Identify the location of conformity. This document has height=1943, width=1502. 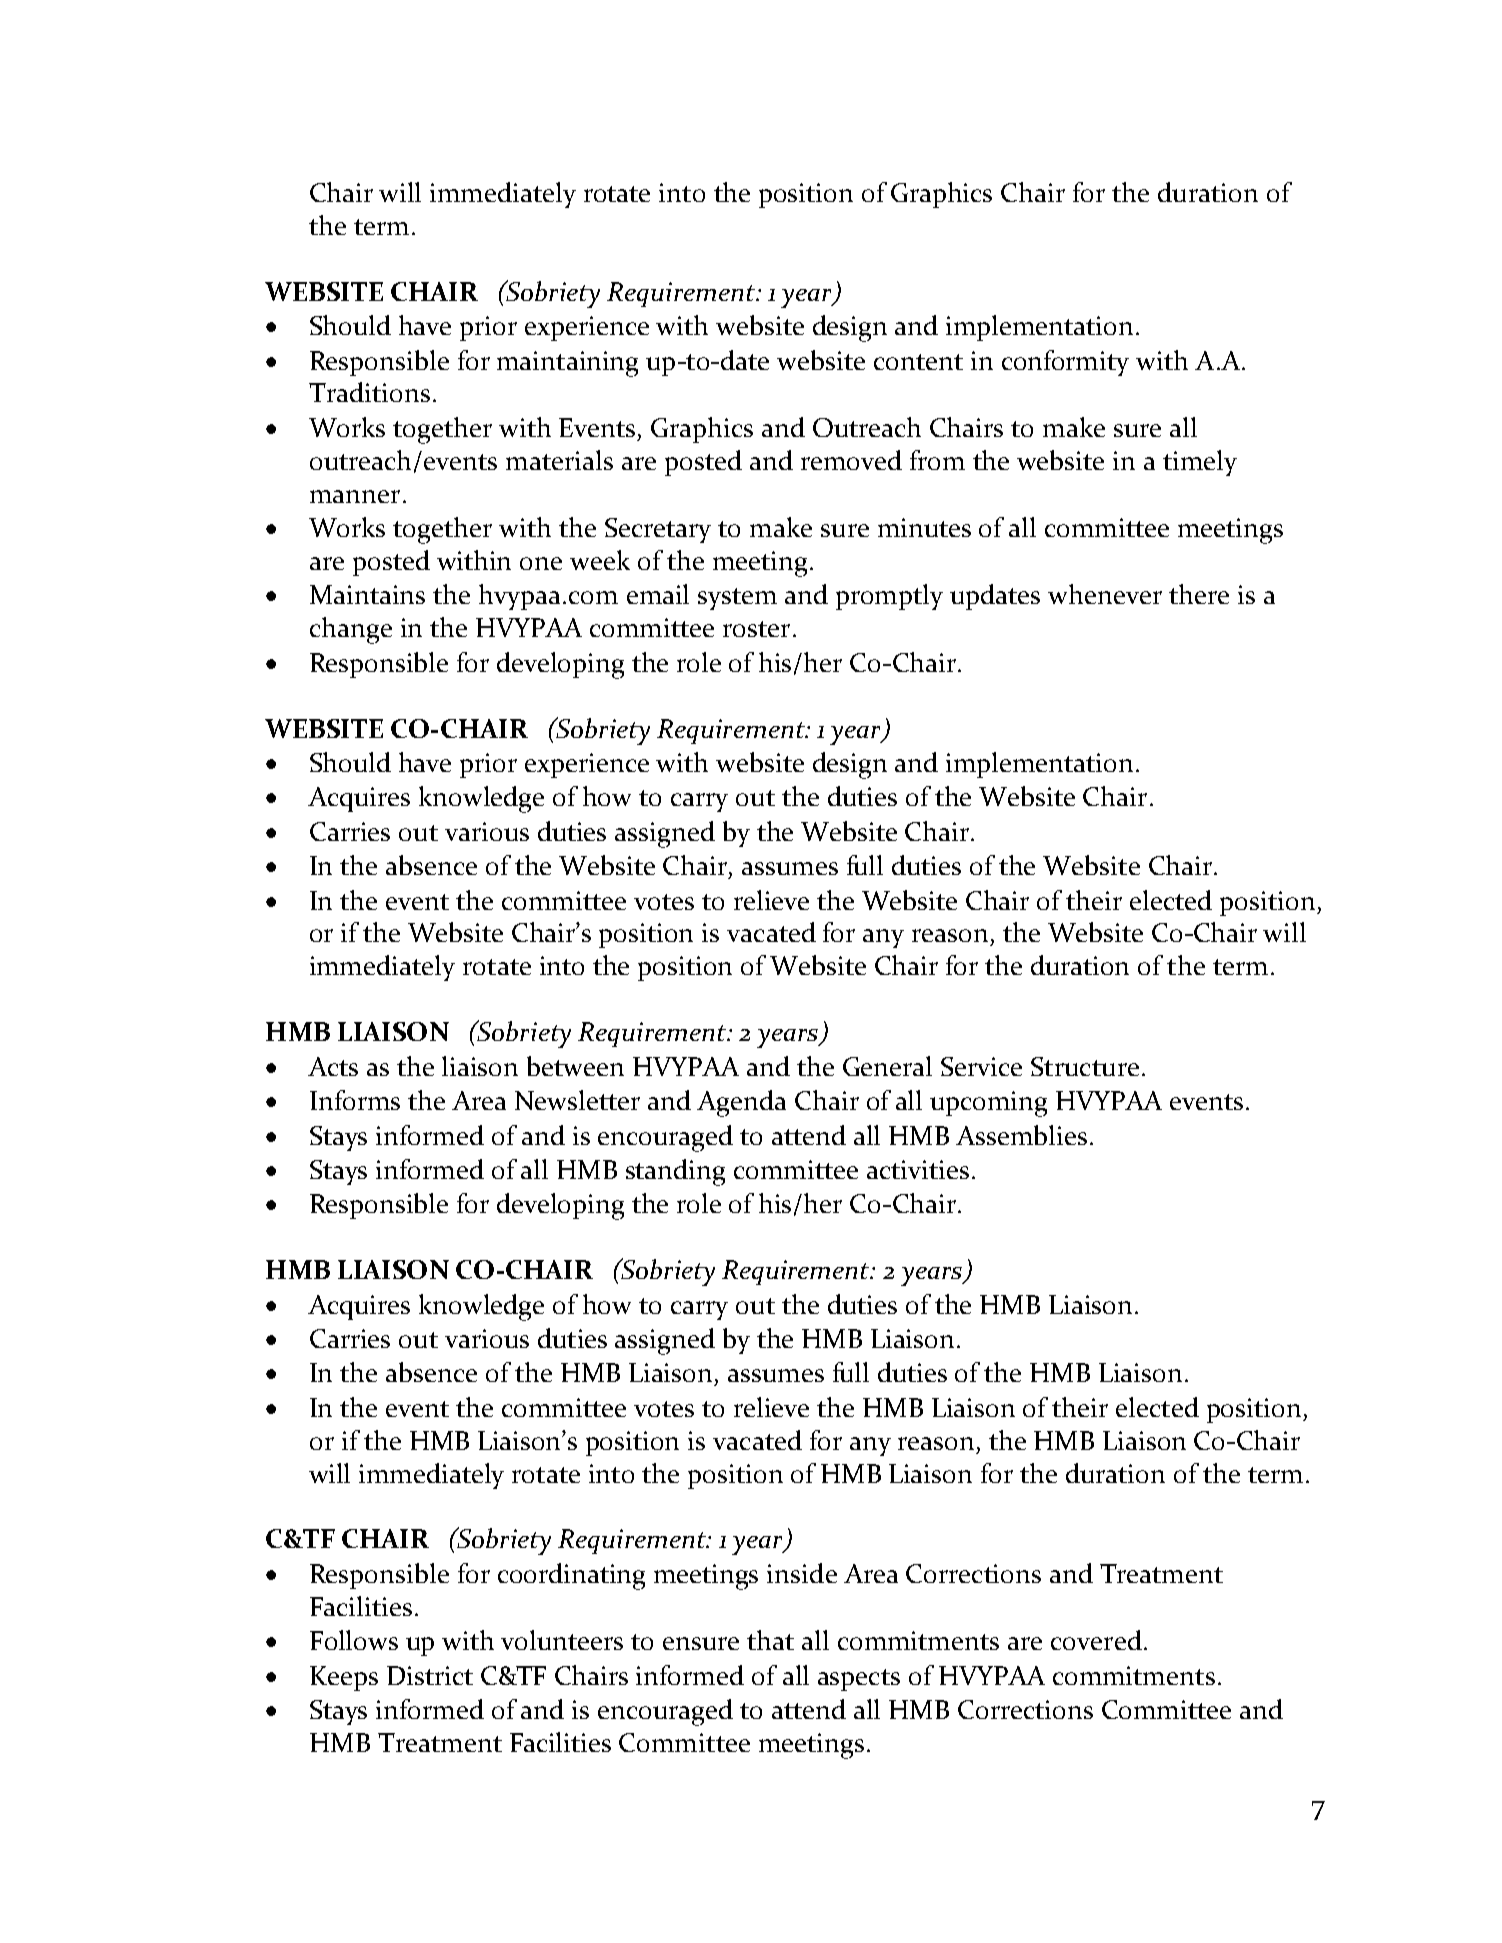
(1065, 363).
